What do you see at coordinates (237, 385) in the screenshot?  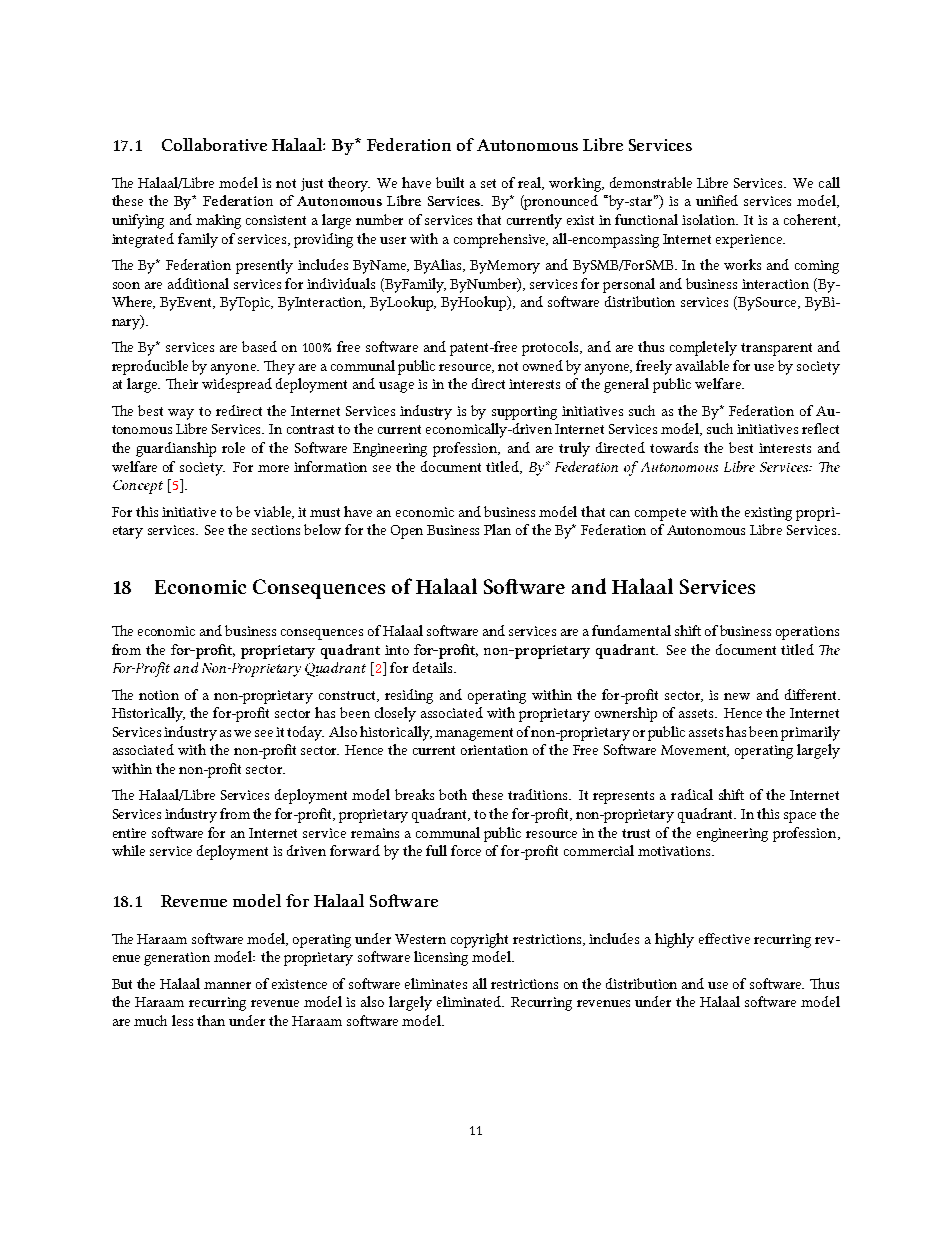 I see `widespread` at bounding box center [237, 385].
